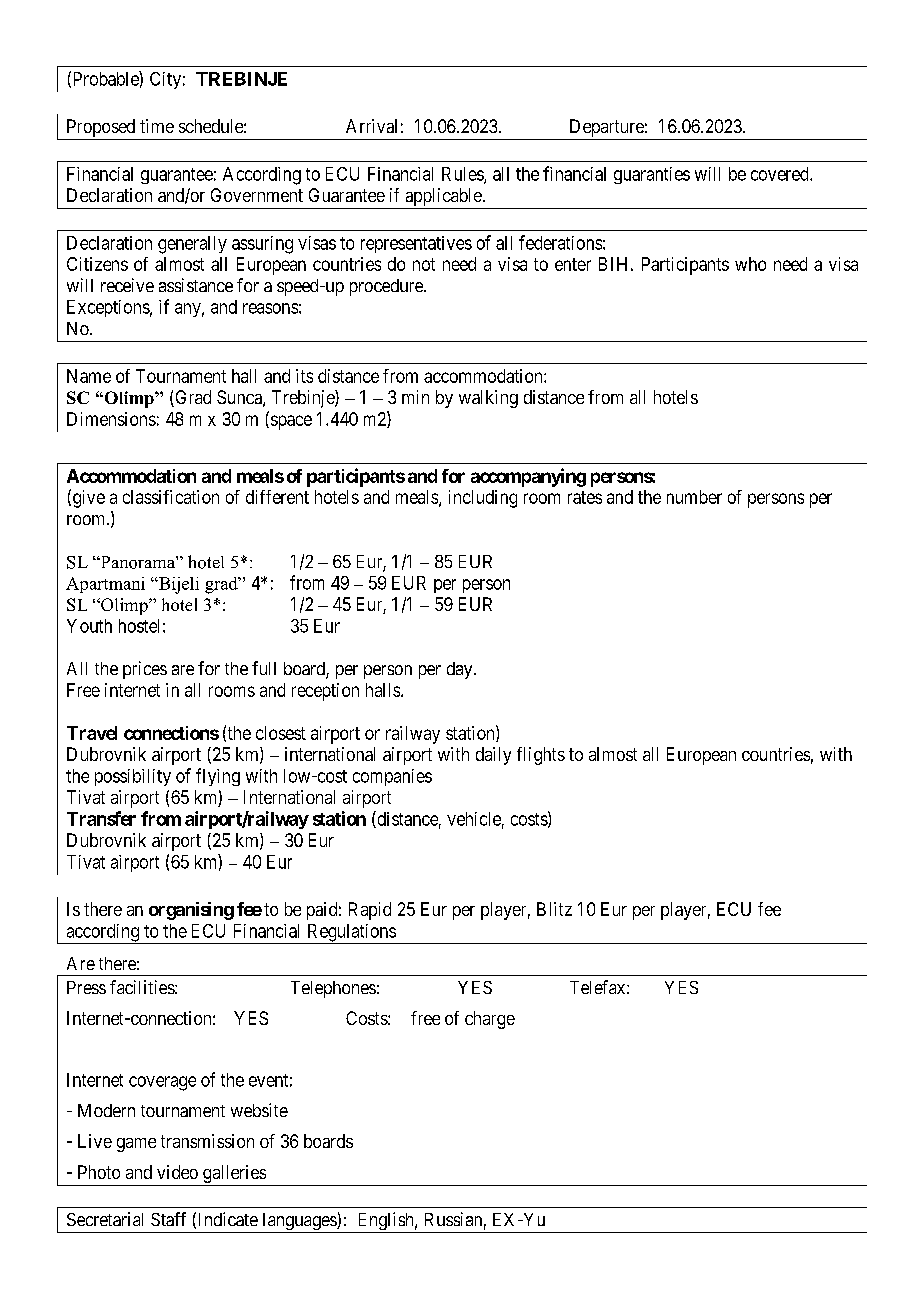  Describe the element at coordinates (145, 670) in the image. I see `prices` at that location.
